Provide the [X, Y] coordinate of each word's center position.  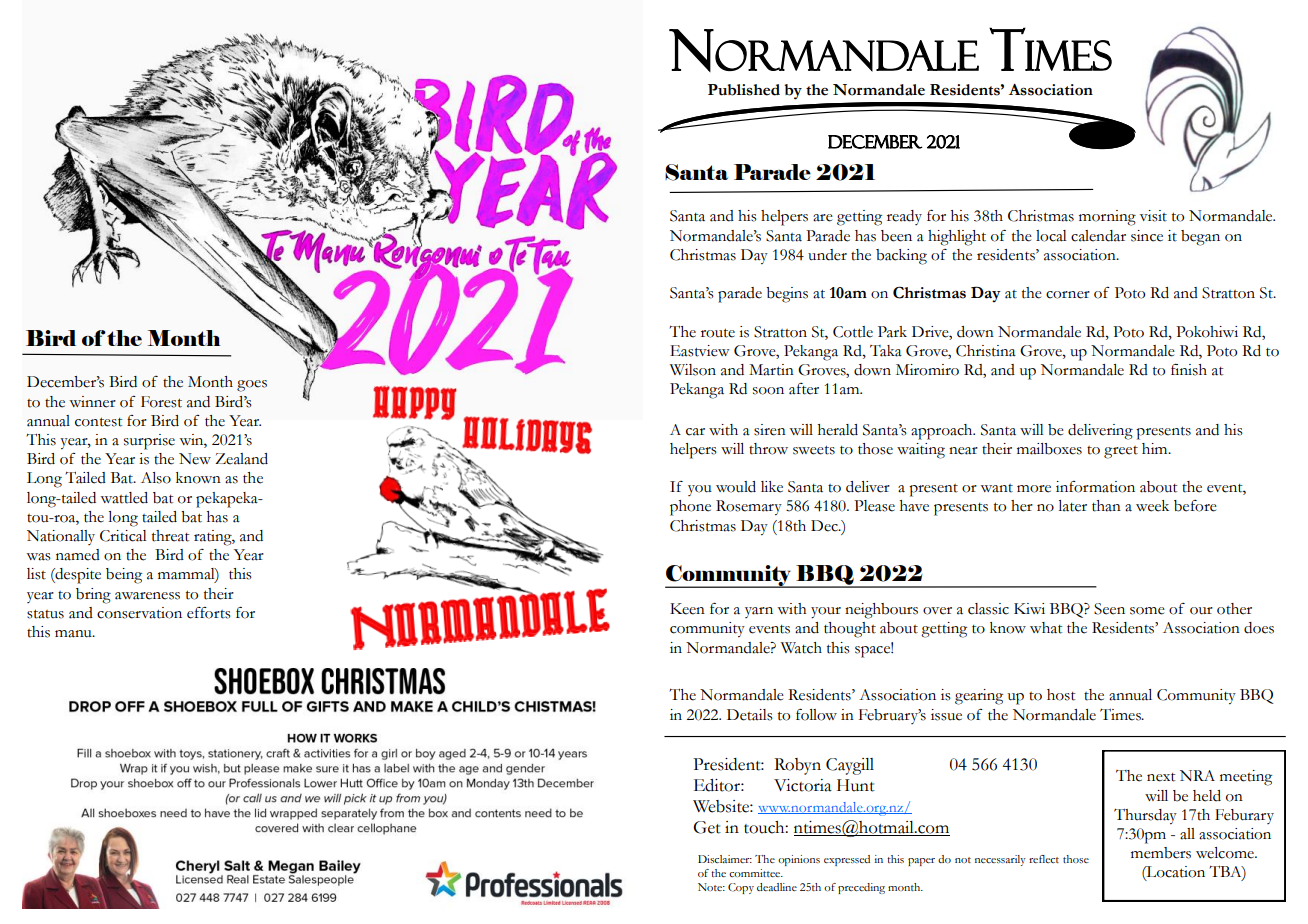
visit [1153, 216]
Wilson [693, 370]
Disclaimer [725, 859]
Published [744, 90]
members [1161, 853]
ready [904, 217]
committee [756, 873]
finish [1189, 370]
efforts [209, 613]
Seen [1109, 609]
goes [252, 386]
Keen [687, 609]
